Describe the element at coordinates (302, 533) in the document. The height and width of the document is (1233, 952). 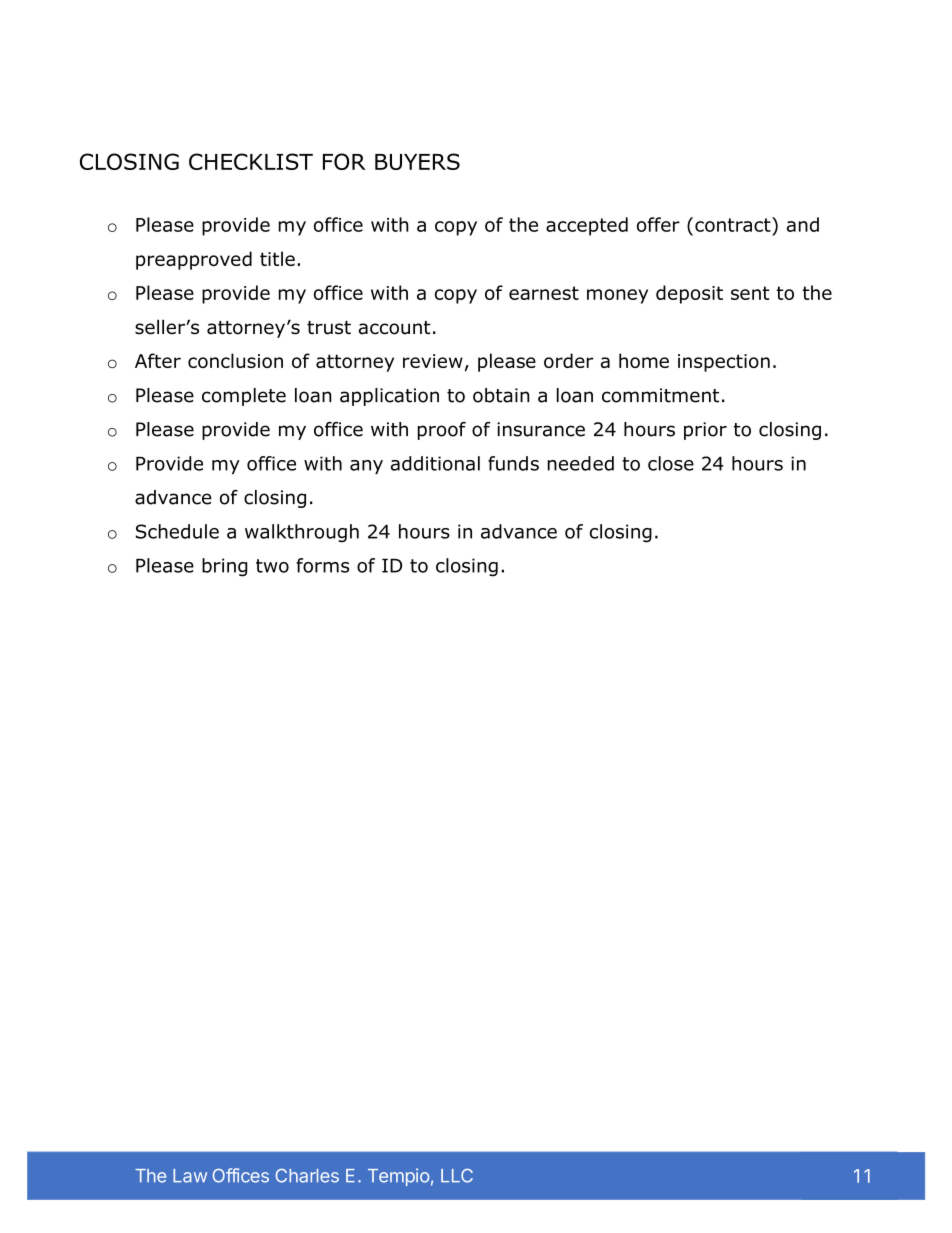
I see `walkthrough` at that location.
